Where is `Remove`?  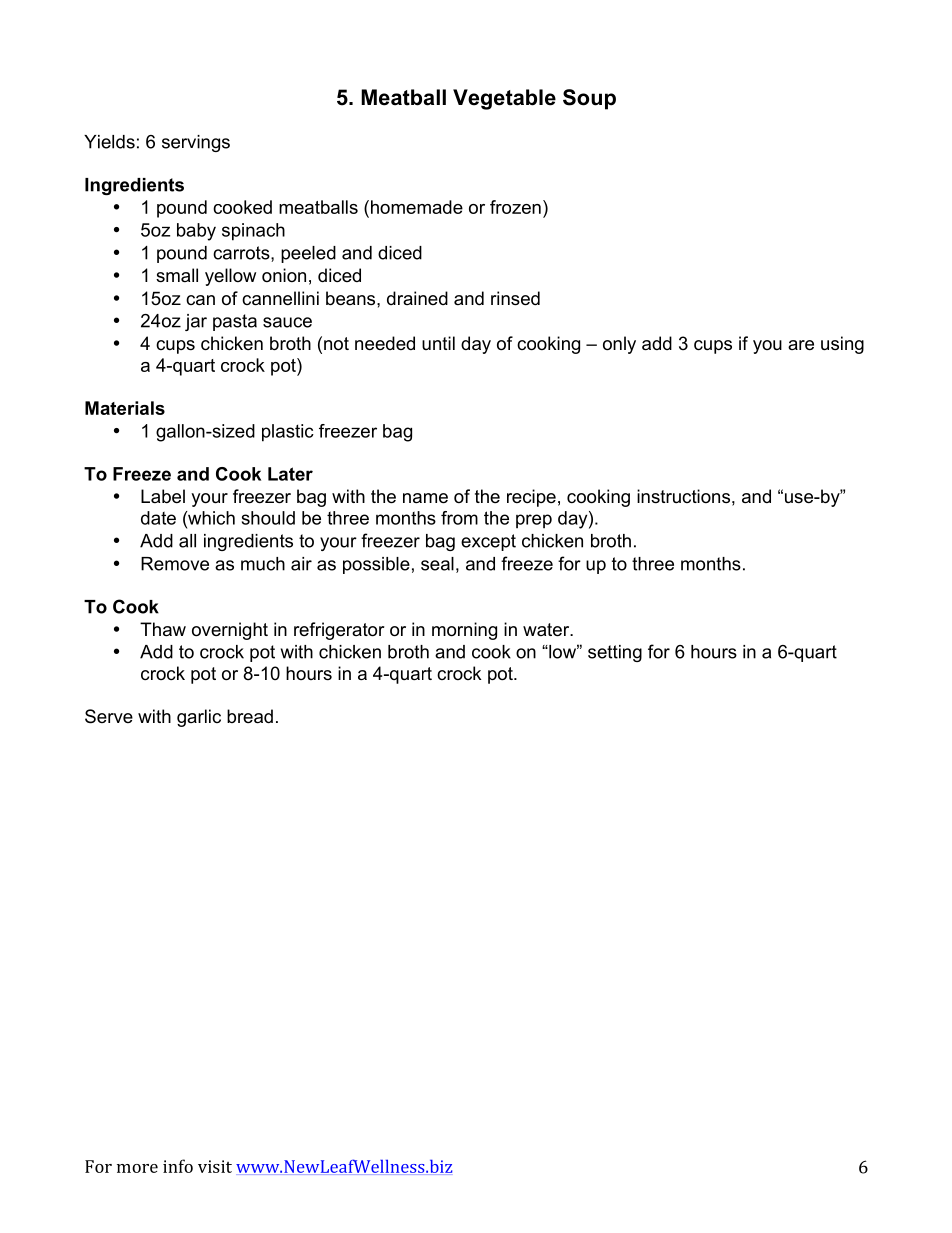
Remove is located at coordinates (175, 564).
